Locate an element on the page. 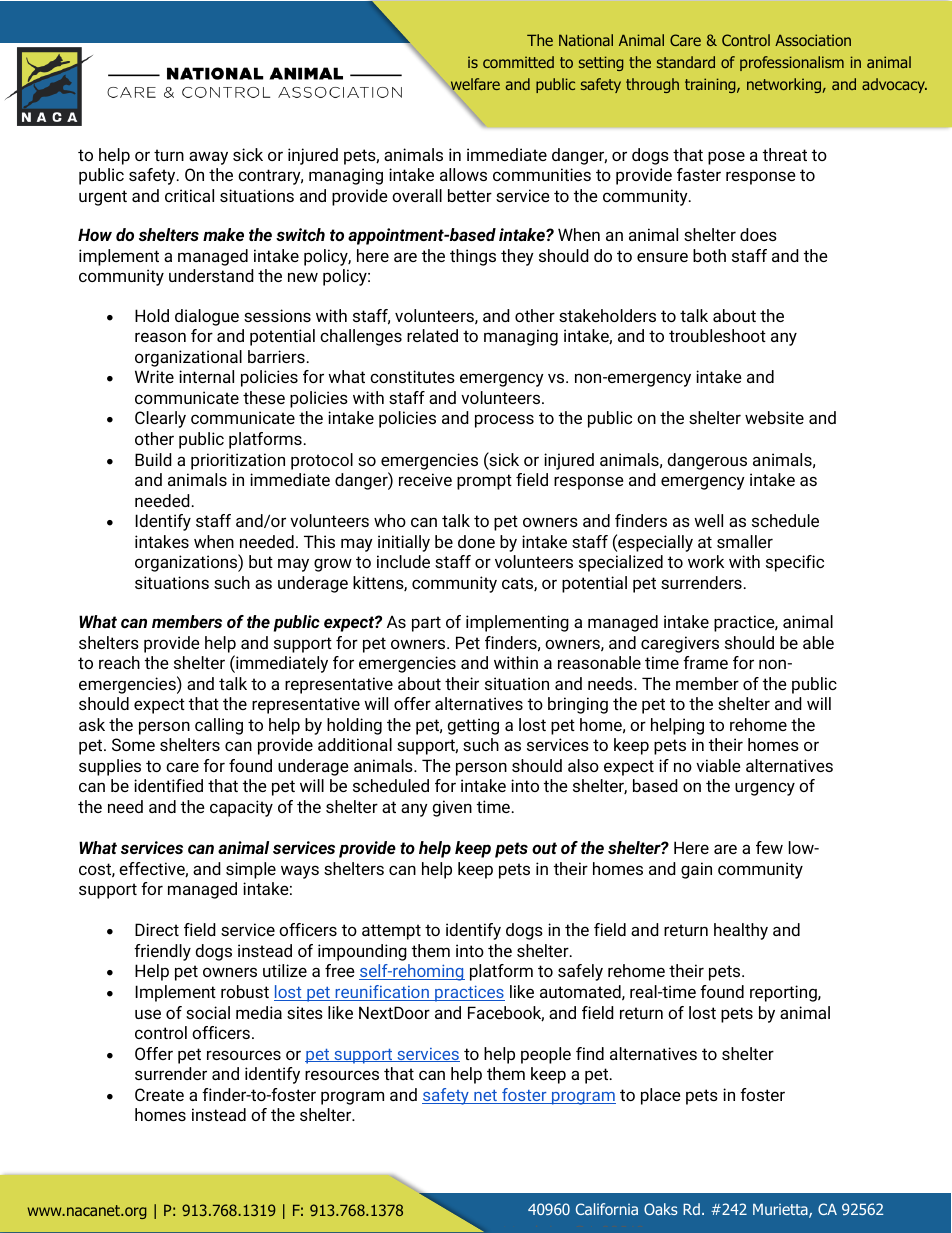 Image resolution: width=952 pixels, height=1233 pixels. getting is located at coordinates (473, 726).
